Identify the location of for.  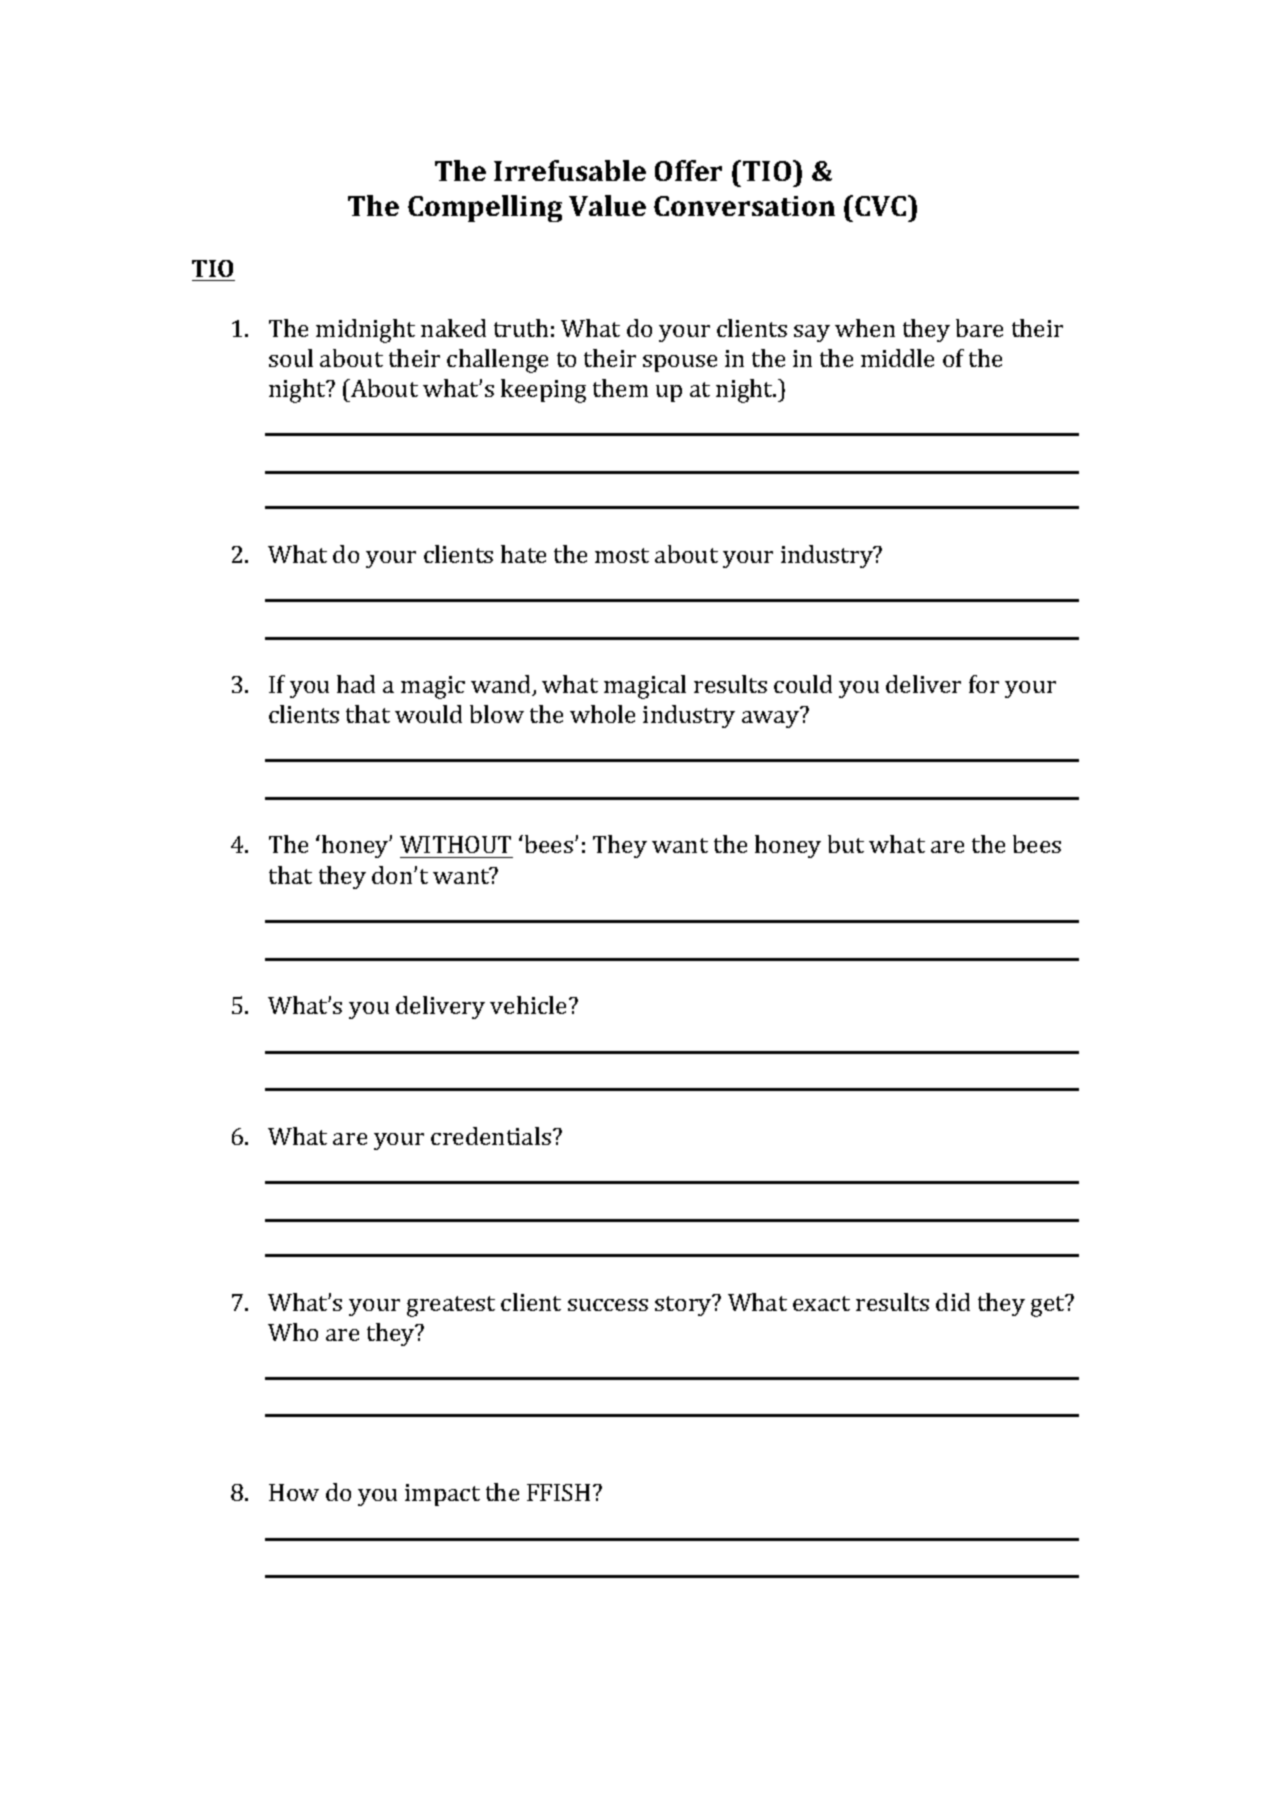
(984, 684).
